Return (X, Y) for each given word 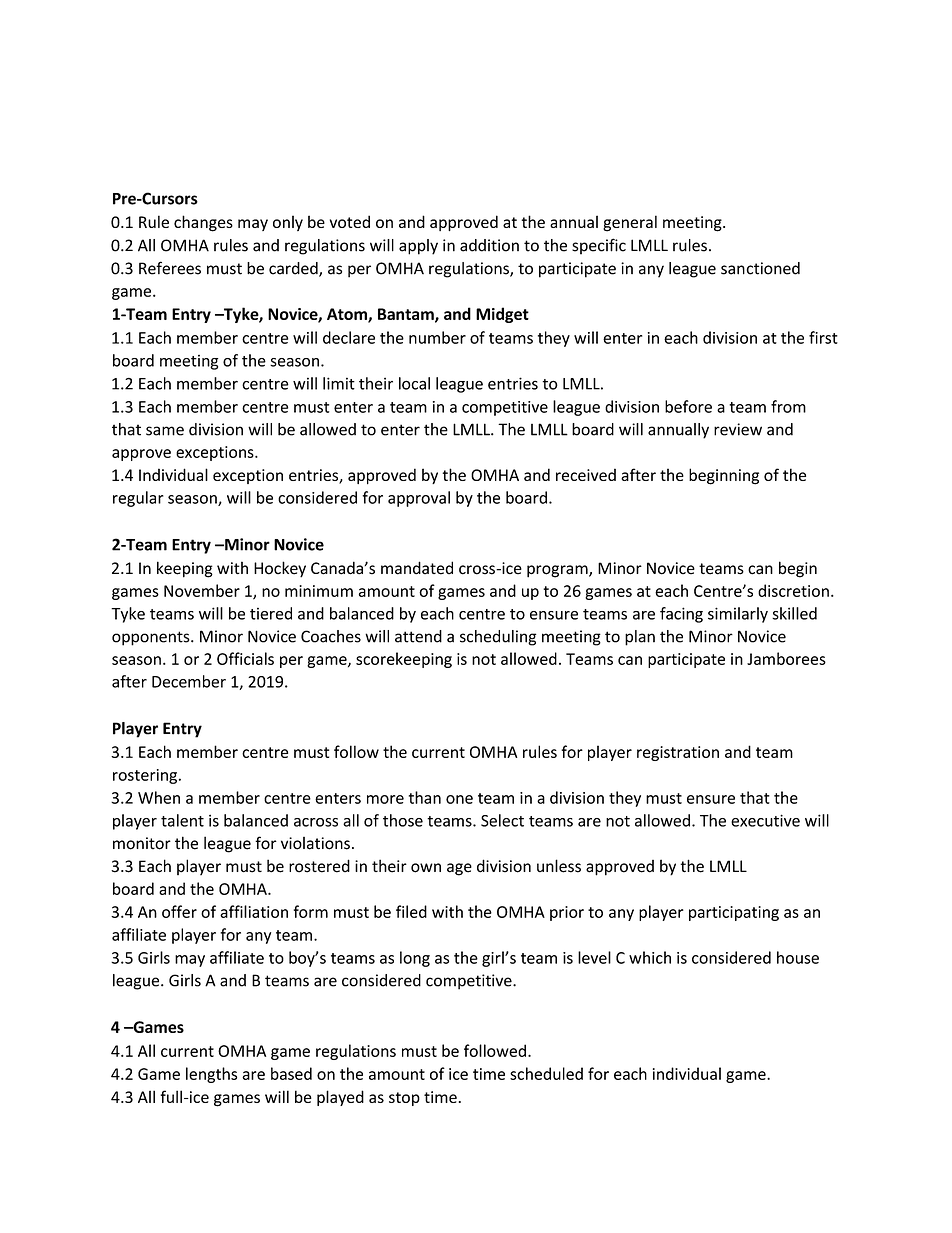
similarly (738, 615)
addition (489, 245)
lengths (211, 1075)
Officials (245, 658)
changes (203, 223)
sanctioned (760, 268)
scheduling (498, 638)
